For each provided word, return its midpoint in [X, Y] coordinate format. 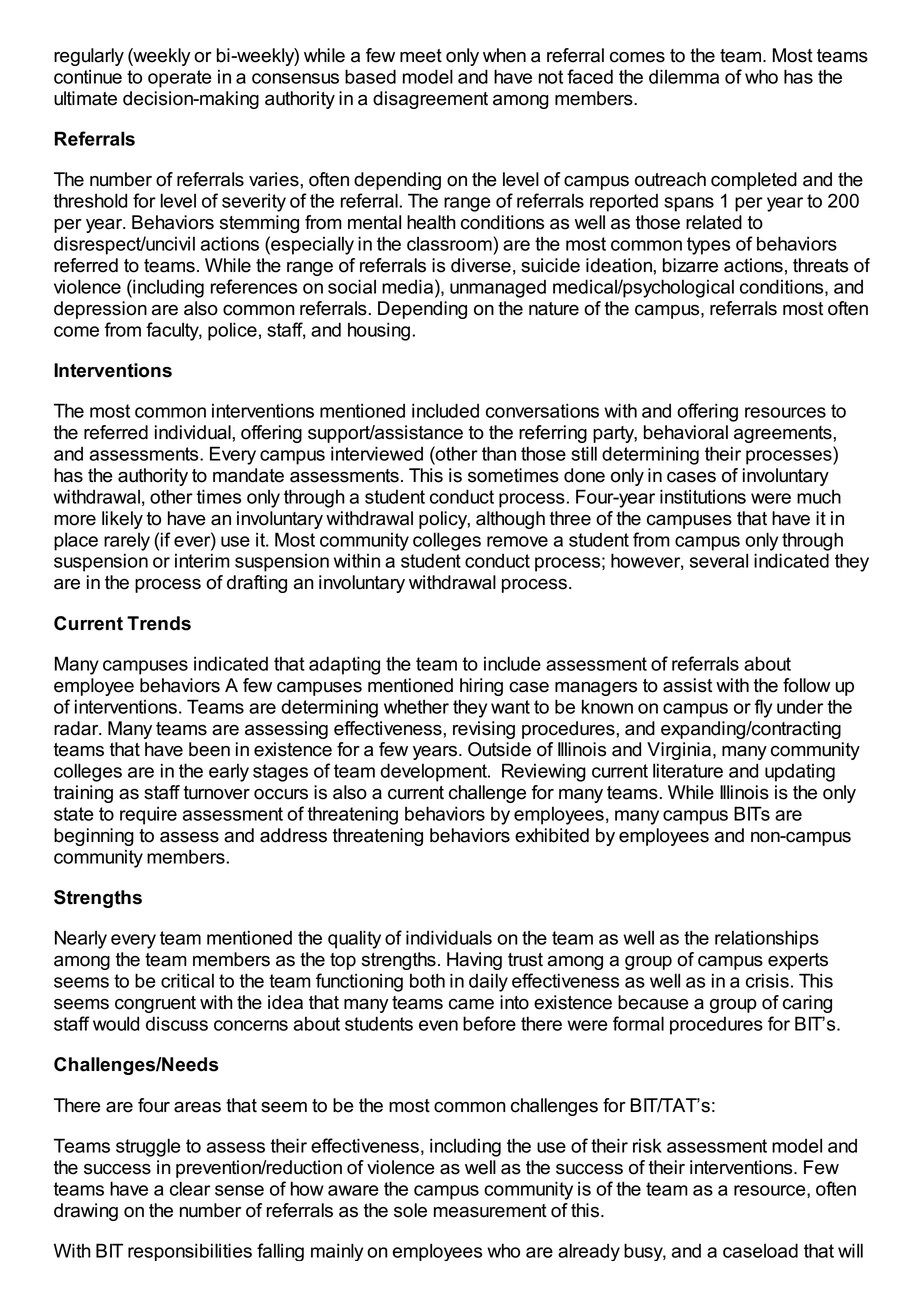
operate [180, 79]
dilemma [684, 76]
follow [806, 685]
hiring [481, 687]
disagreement [430, 100]
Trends [159, 623]
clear [190, 1188]
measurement [490, 1211]
